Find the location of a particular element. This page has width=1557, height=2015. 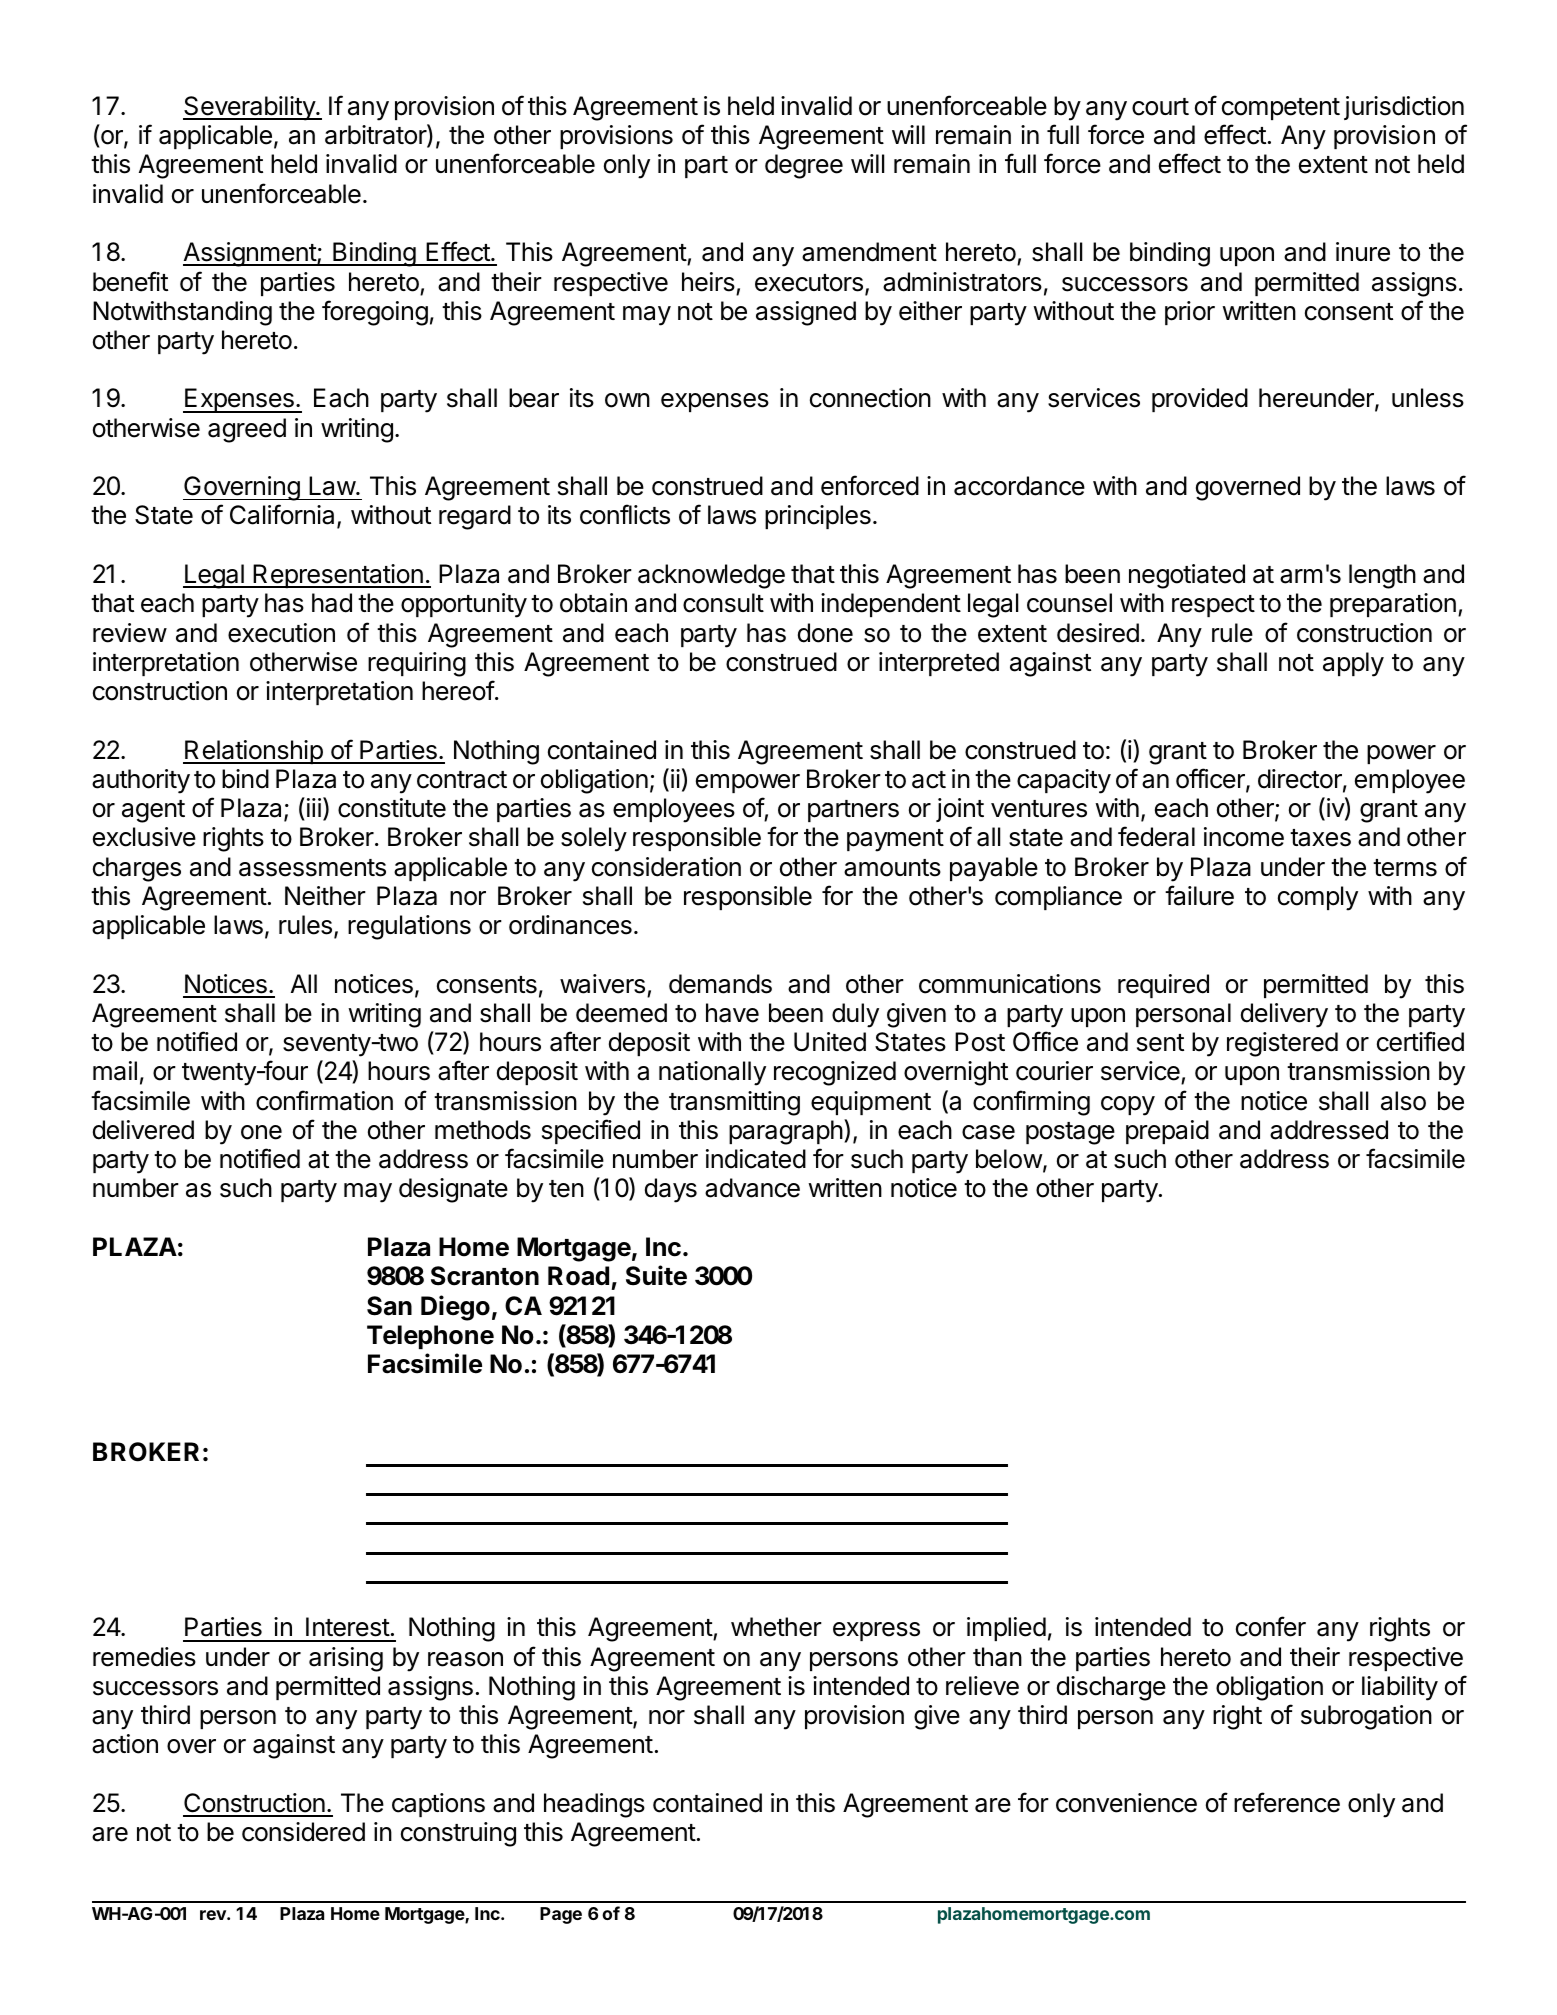

considered is located at coordinates (303, 1832).
